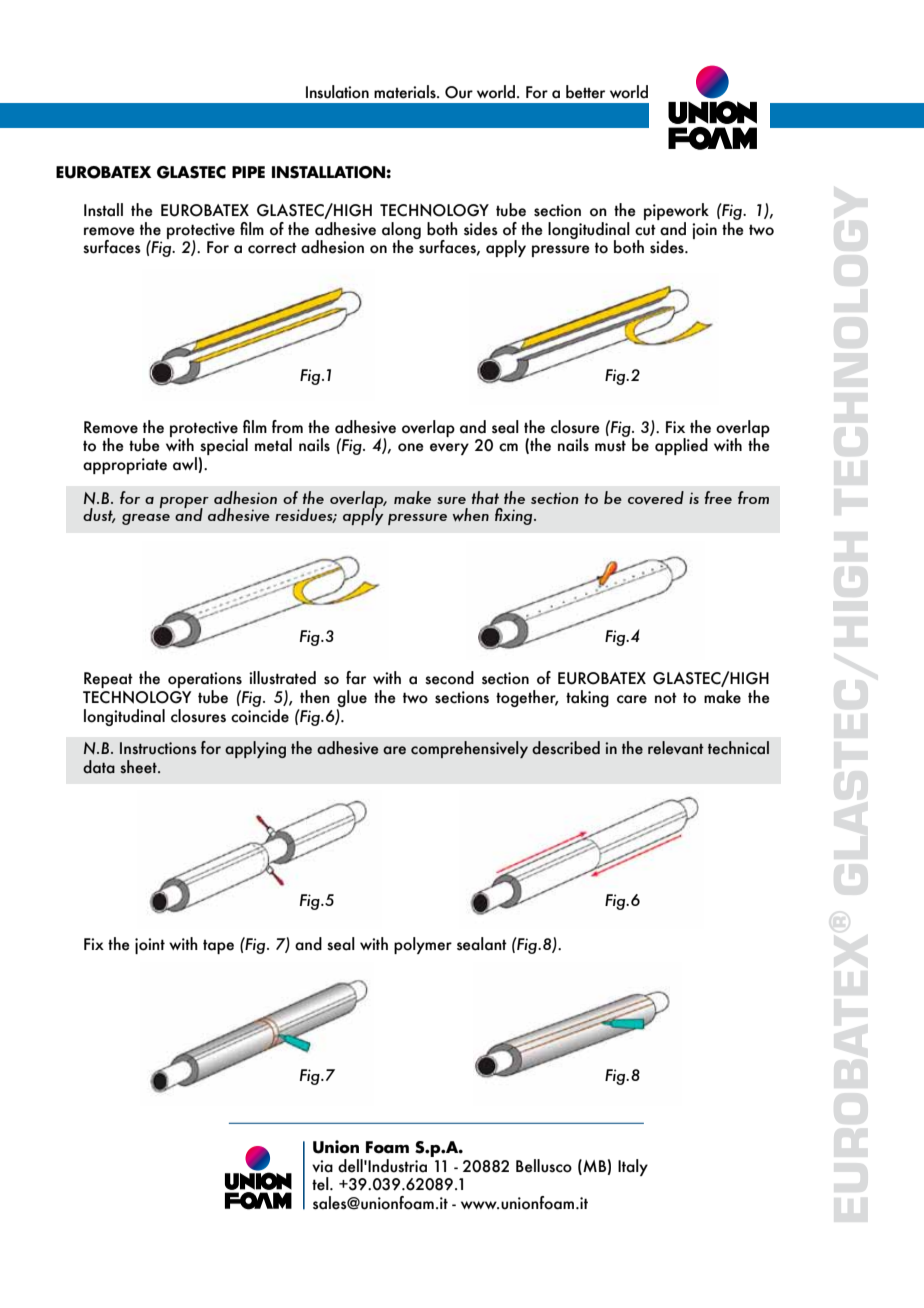 The width and height of the screenshot is (924, 1308). What do you see at coordinates (656, 498) in the screenshot?
I see `covered` at bounding box center [656, 498].
